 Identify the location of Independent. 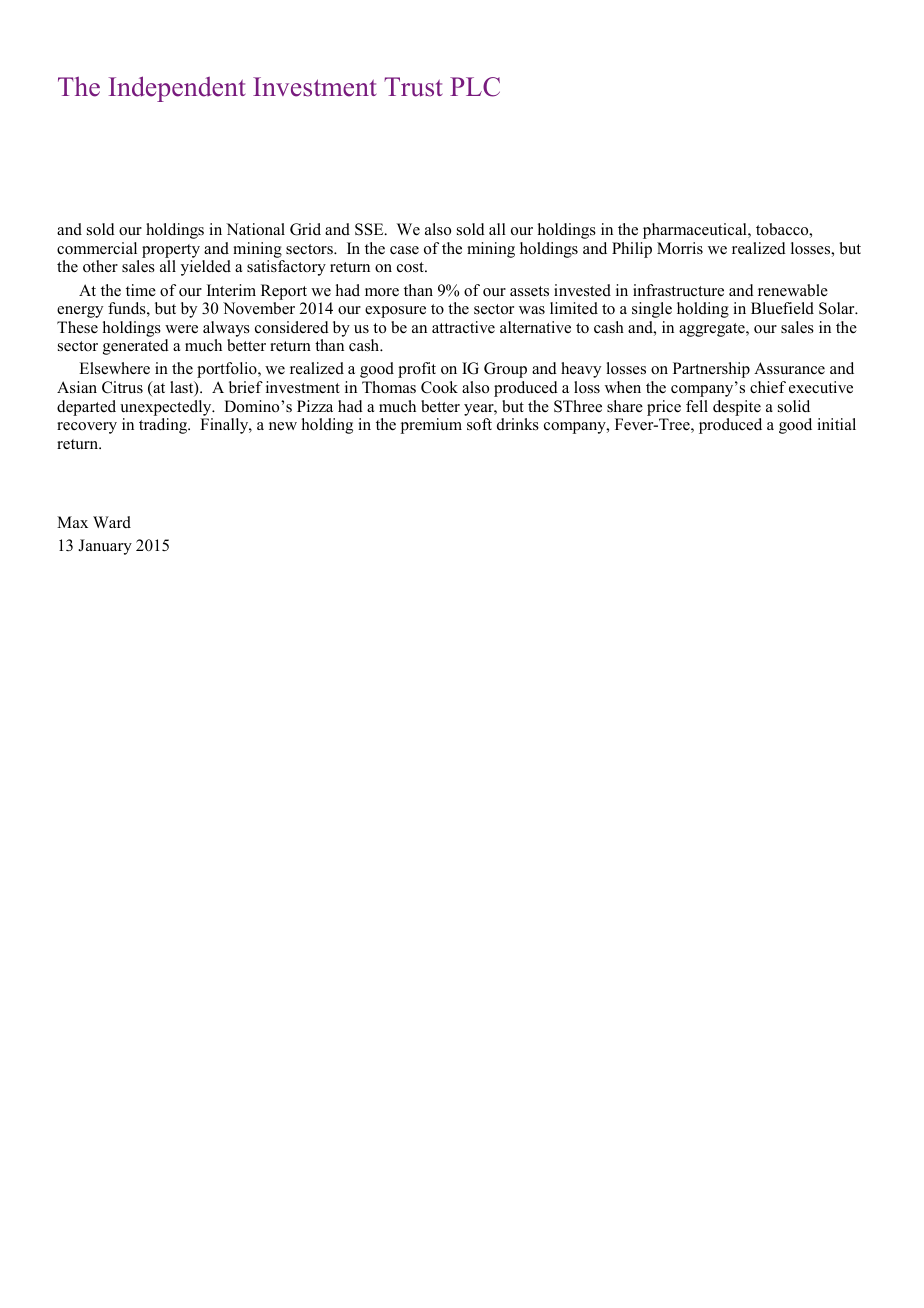
(177, 89).
